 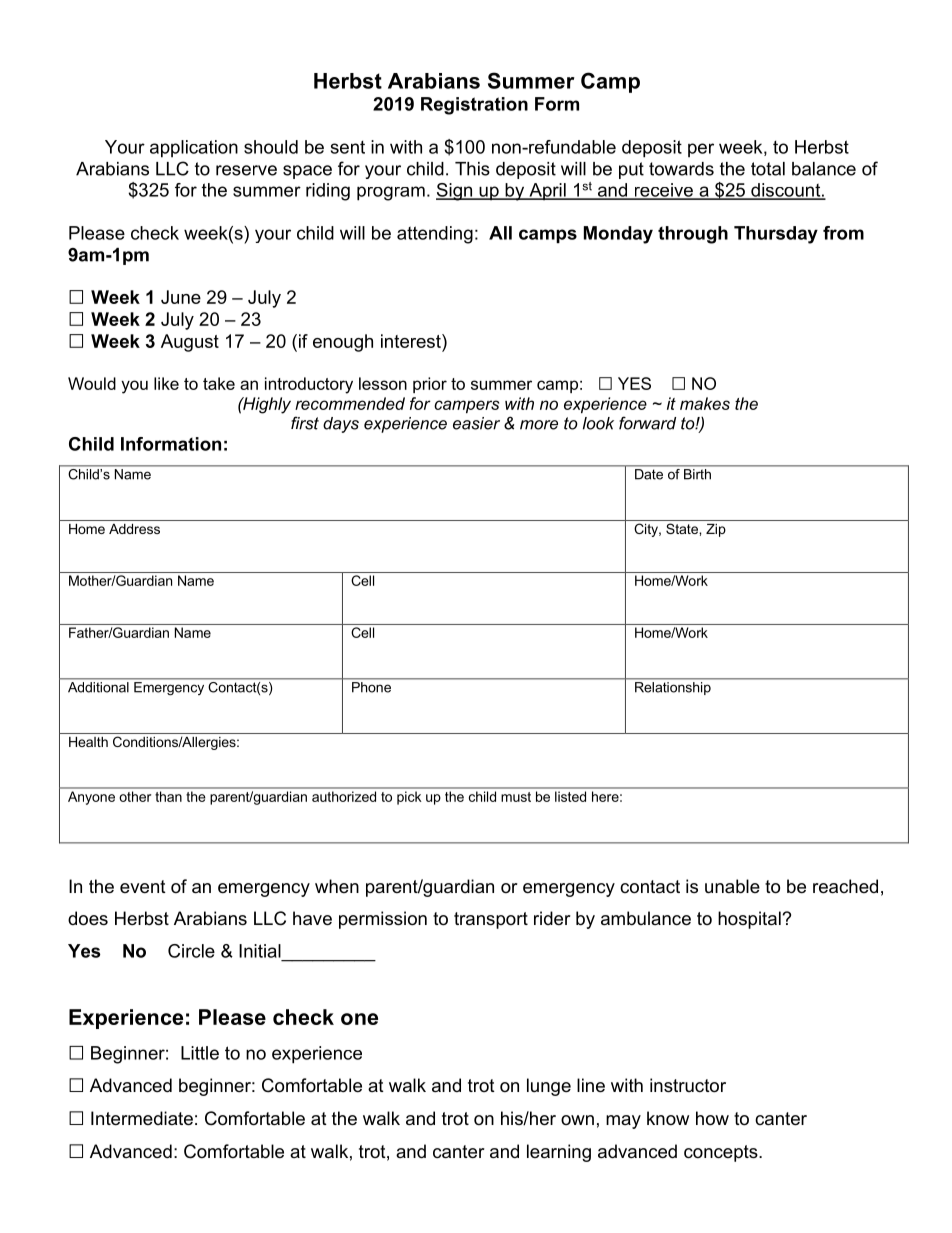 I want to click on Zip, so click(x=716, y=530).
